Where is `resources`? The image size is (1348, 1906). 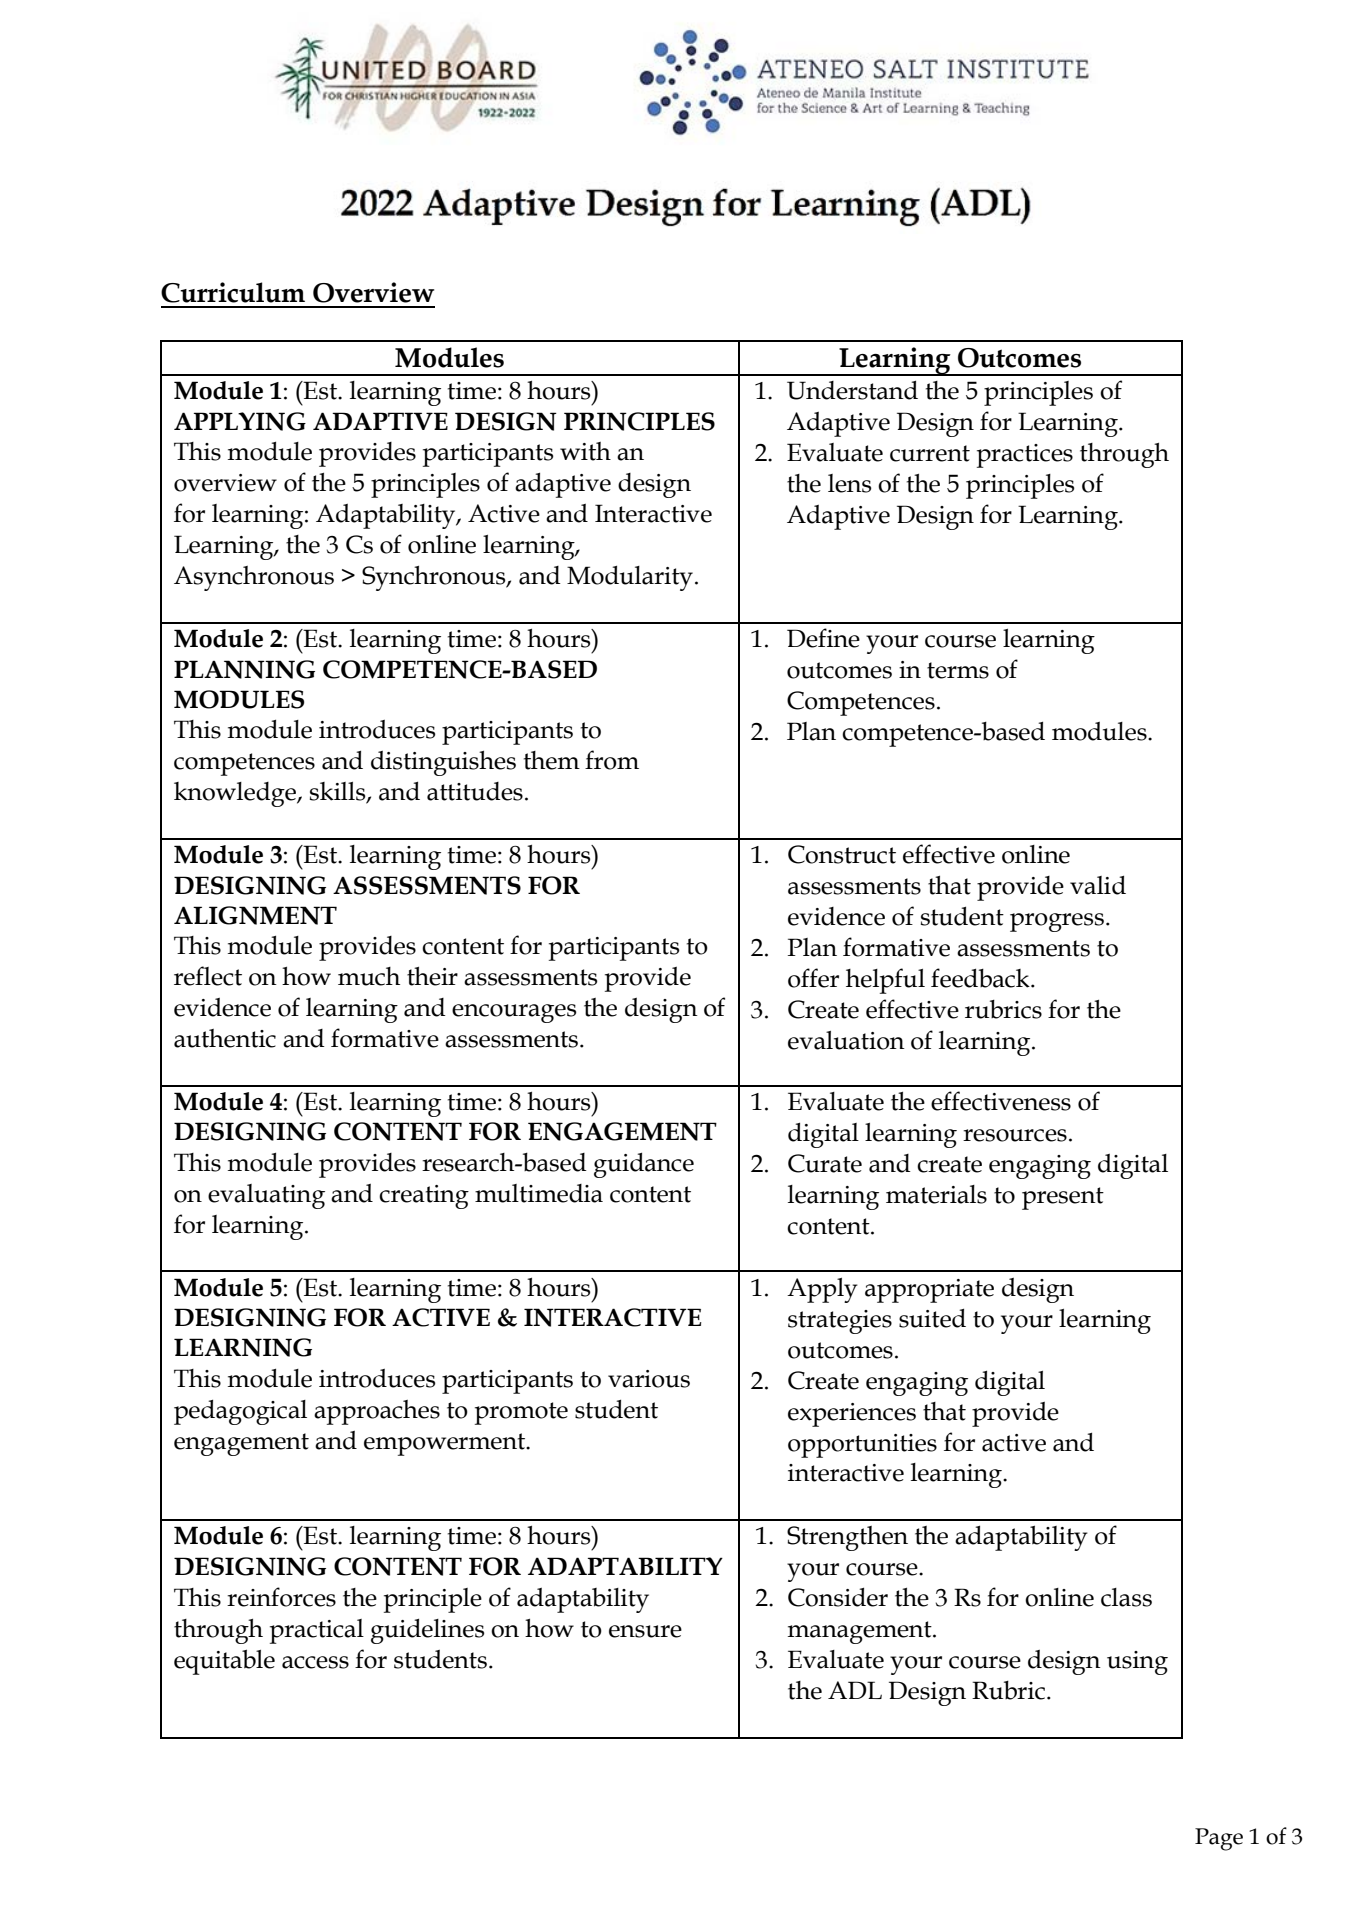
resources is located at coordinates (1015, 1135).
